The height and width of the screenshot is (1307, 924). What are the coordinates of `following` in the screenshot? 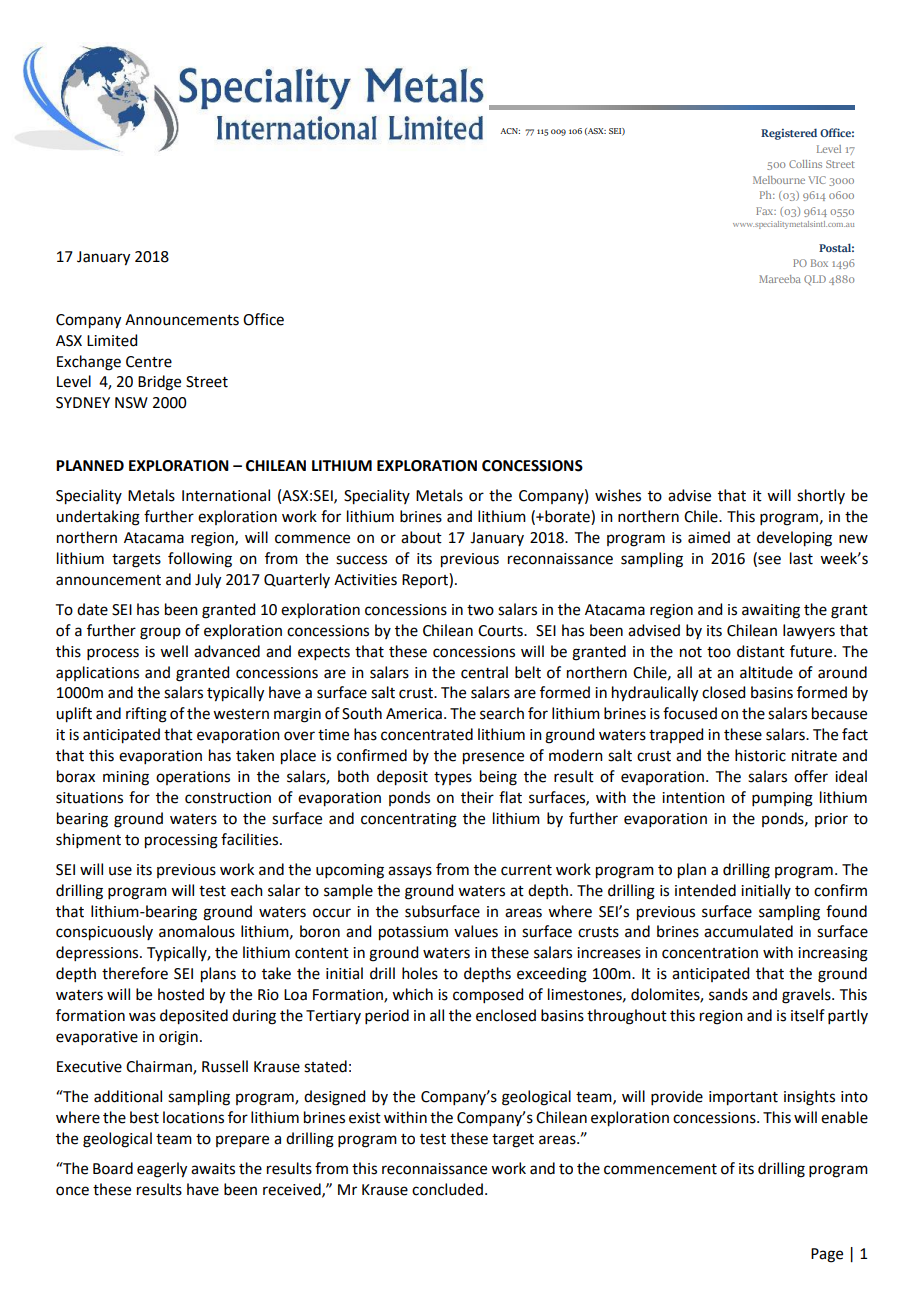 It's located at (200, 560).
